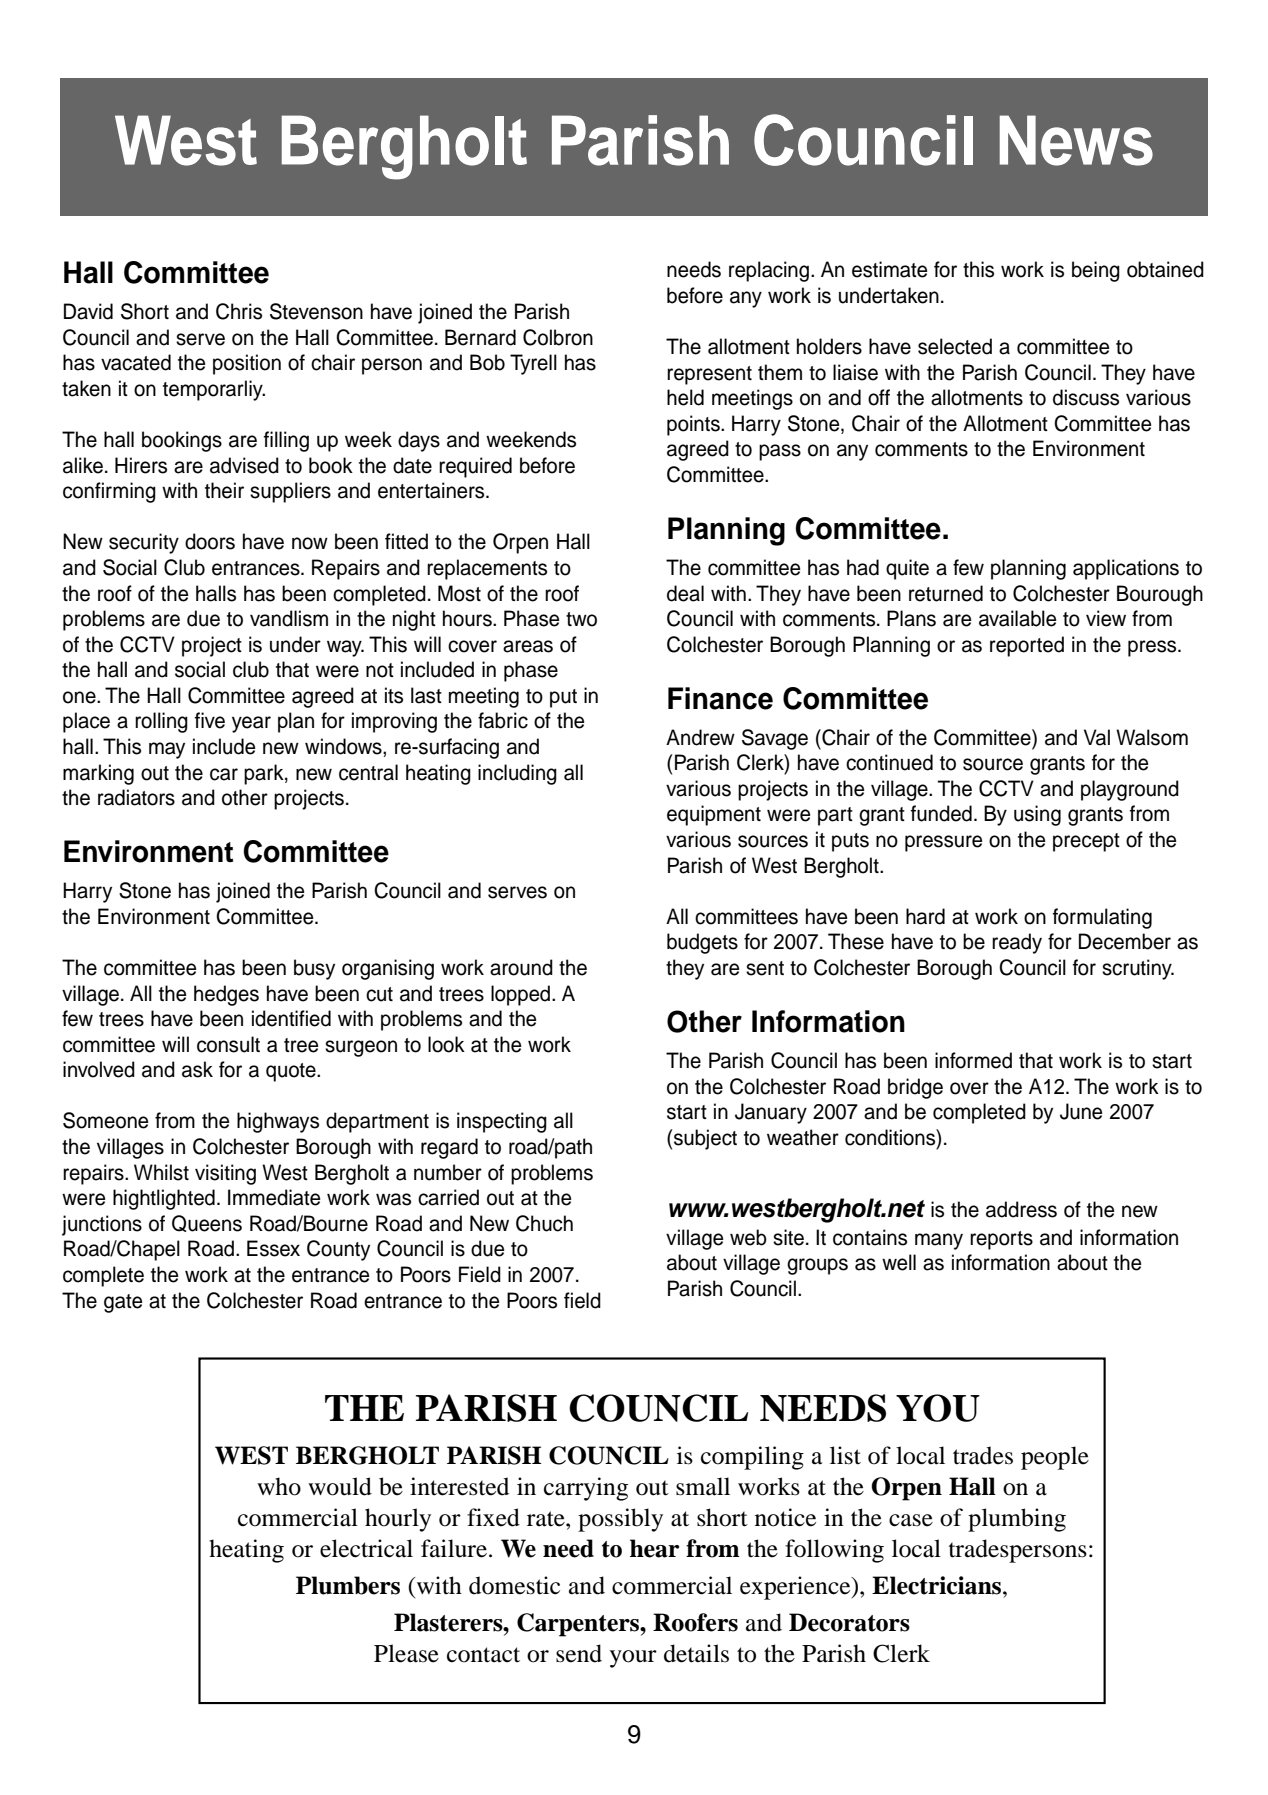 This screenshot has height=1795, width=1268. What do you see at coordinates (579, 1625) in the screenshot?
I see `Carpenters` at bounding box center [579, 1625].
